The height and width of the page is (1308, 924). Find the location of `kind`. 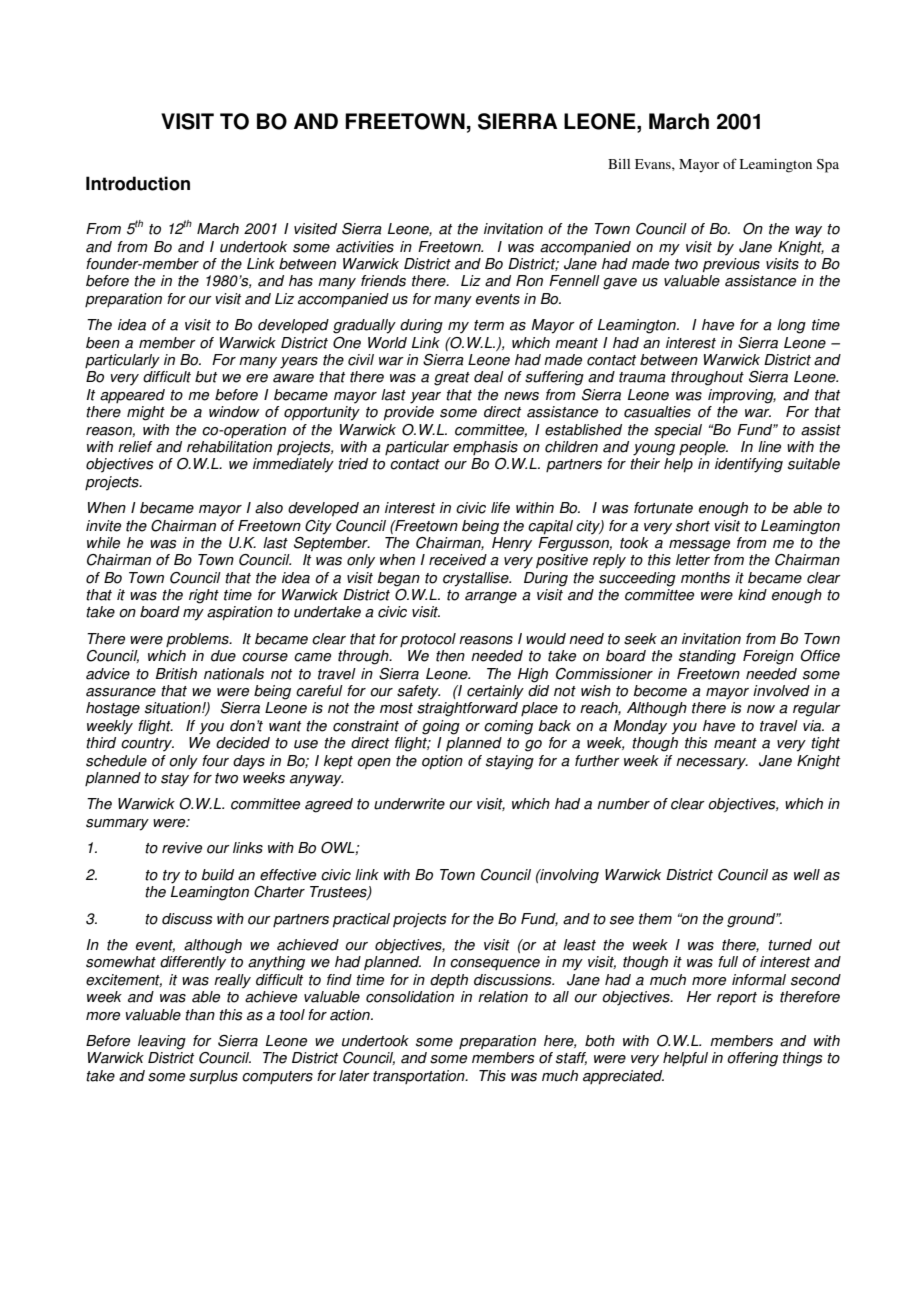

kind is located at coordinates (752, 595).
